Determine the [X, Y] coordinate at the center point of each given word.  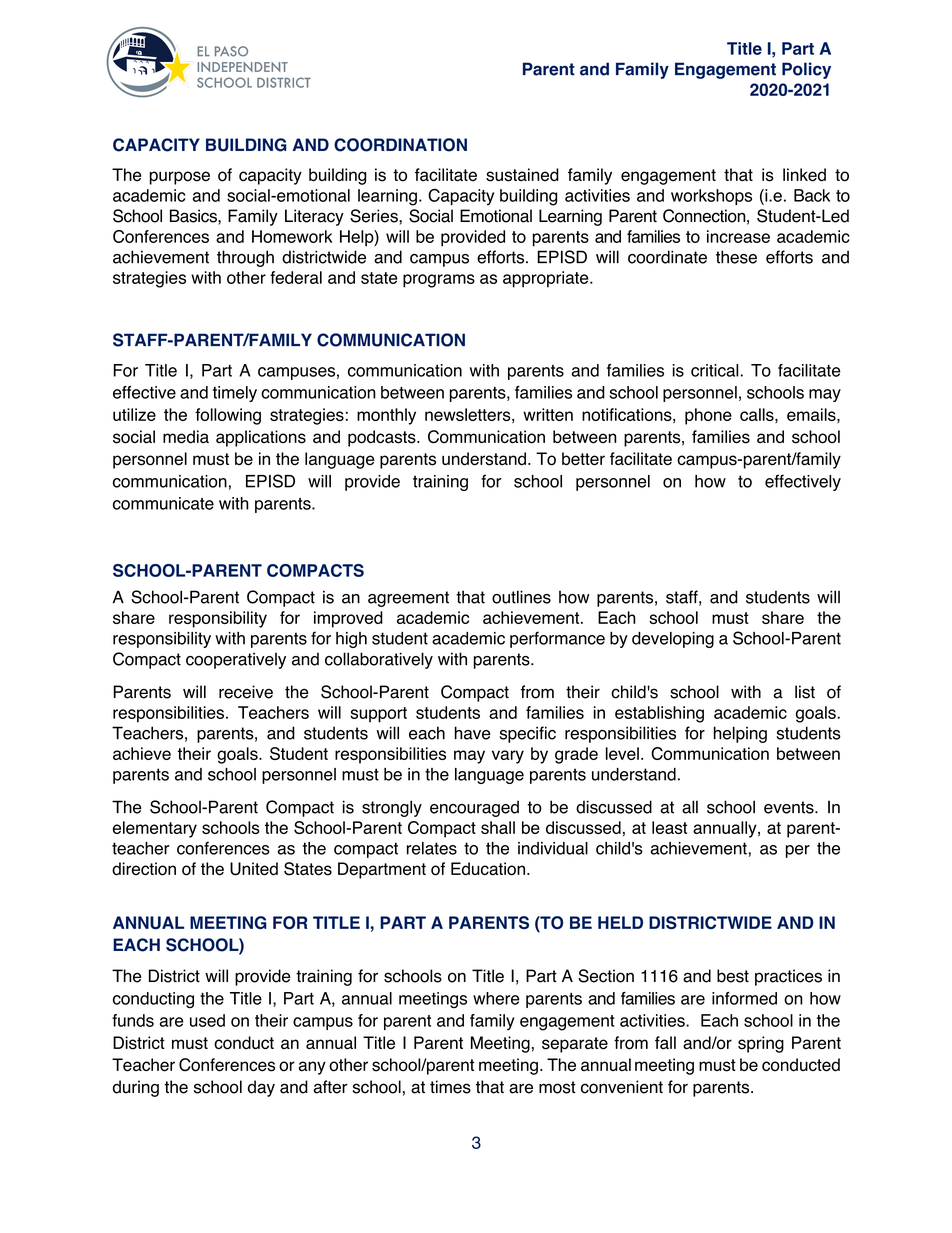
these [736, 257]
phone [708, 416]
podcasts [383, 438]
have [473, 733]
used [207, 1020]
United [254, 869]
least [669, 827]
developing [673, 640]
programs [439, 281]
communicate [163, 503]
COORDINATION [400, 145]
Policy [806, 70]
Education [488, 869]
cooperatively [236, 660]
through [245, 258]
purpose [180, 178]
